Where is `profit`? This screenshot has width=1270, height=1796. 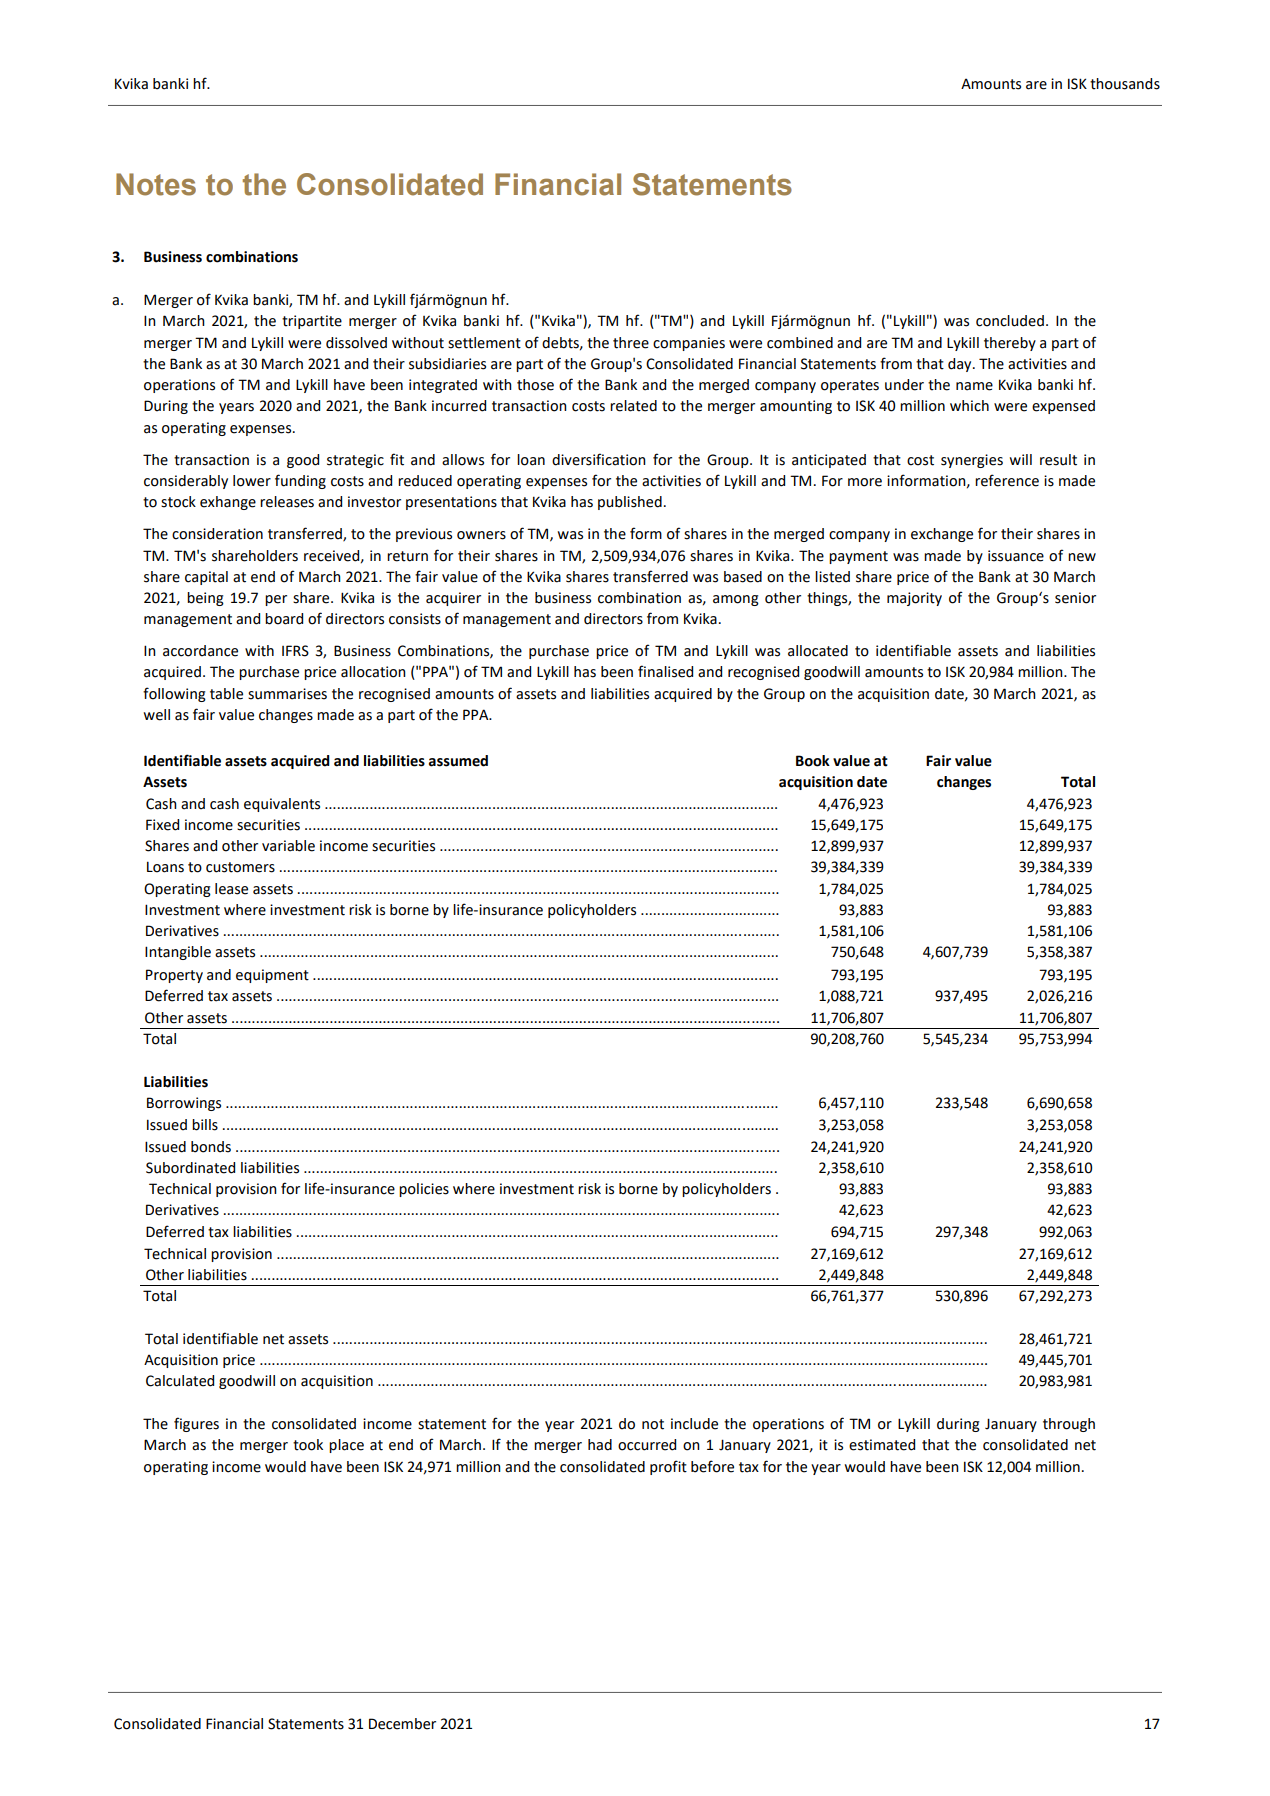
profit is located at coordinates (668, 1467).
